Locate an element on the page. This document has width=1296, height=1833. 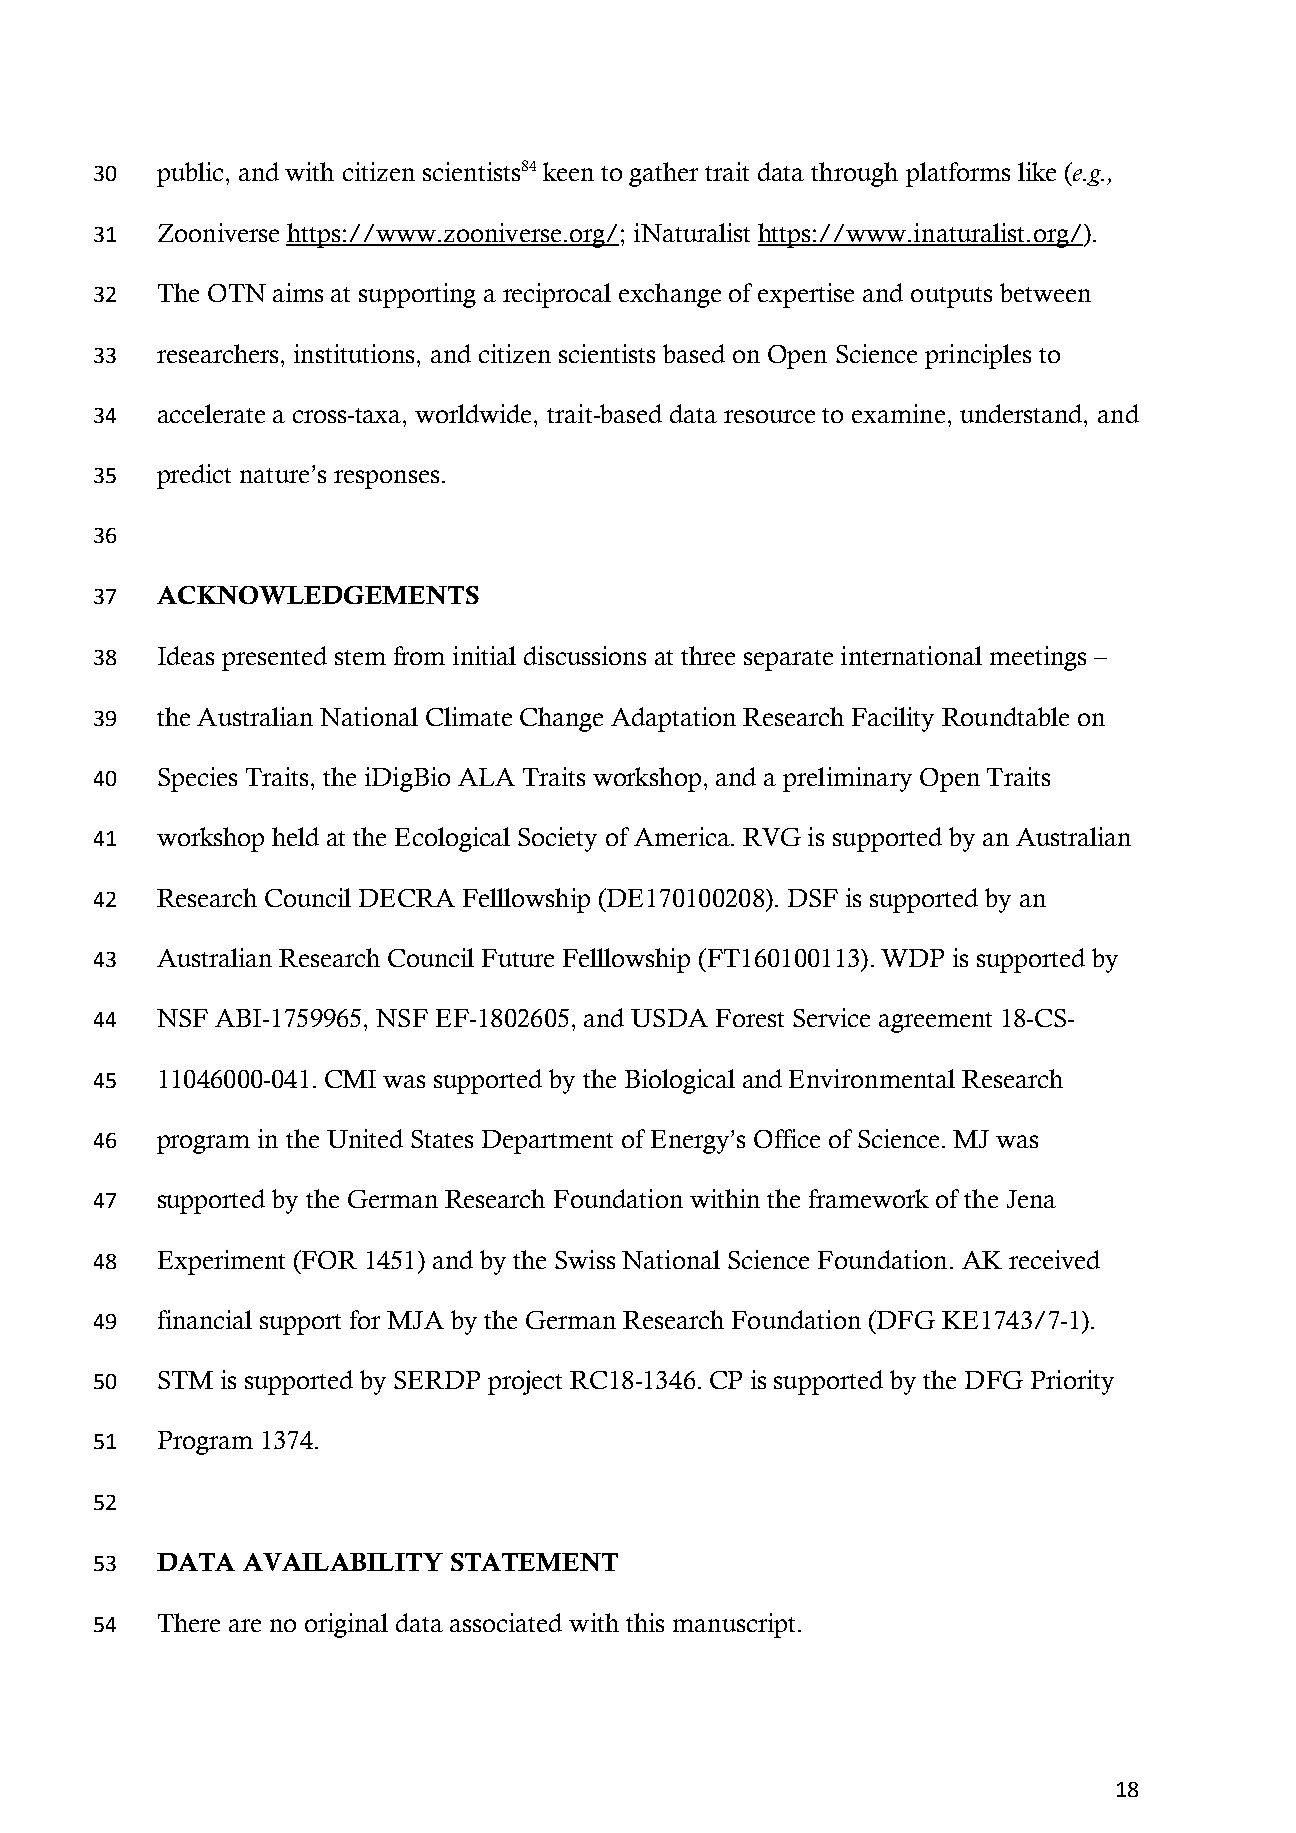
USDA is located at coordinates (669, 1018).
